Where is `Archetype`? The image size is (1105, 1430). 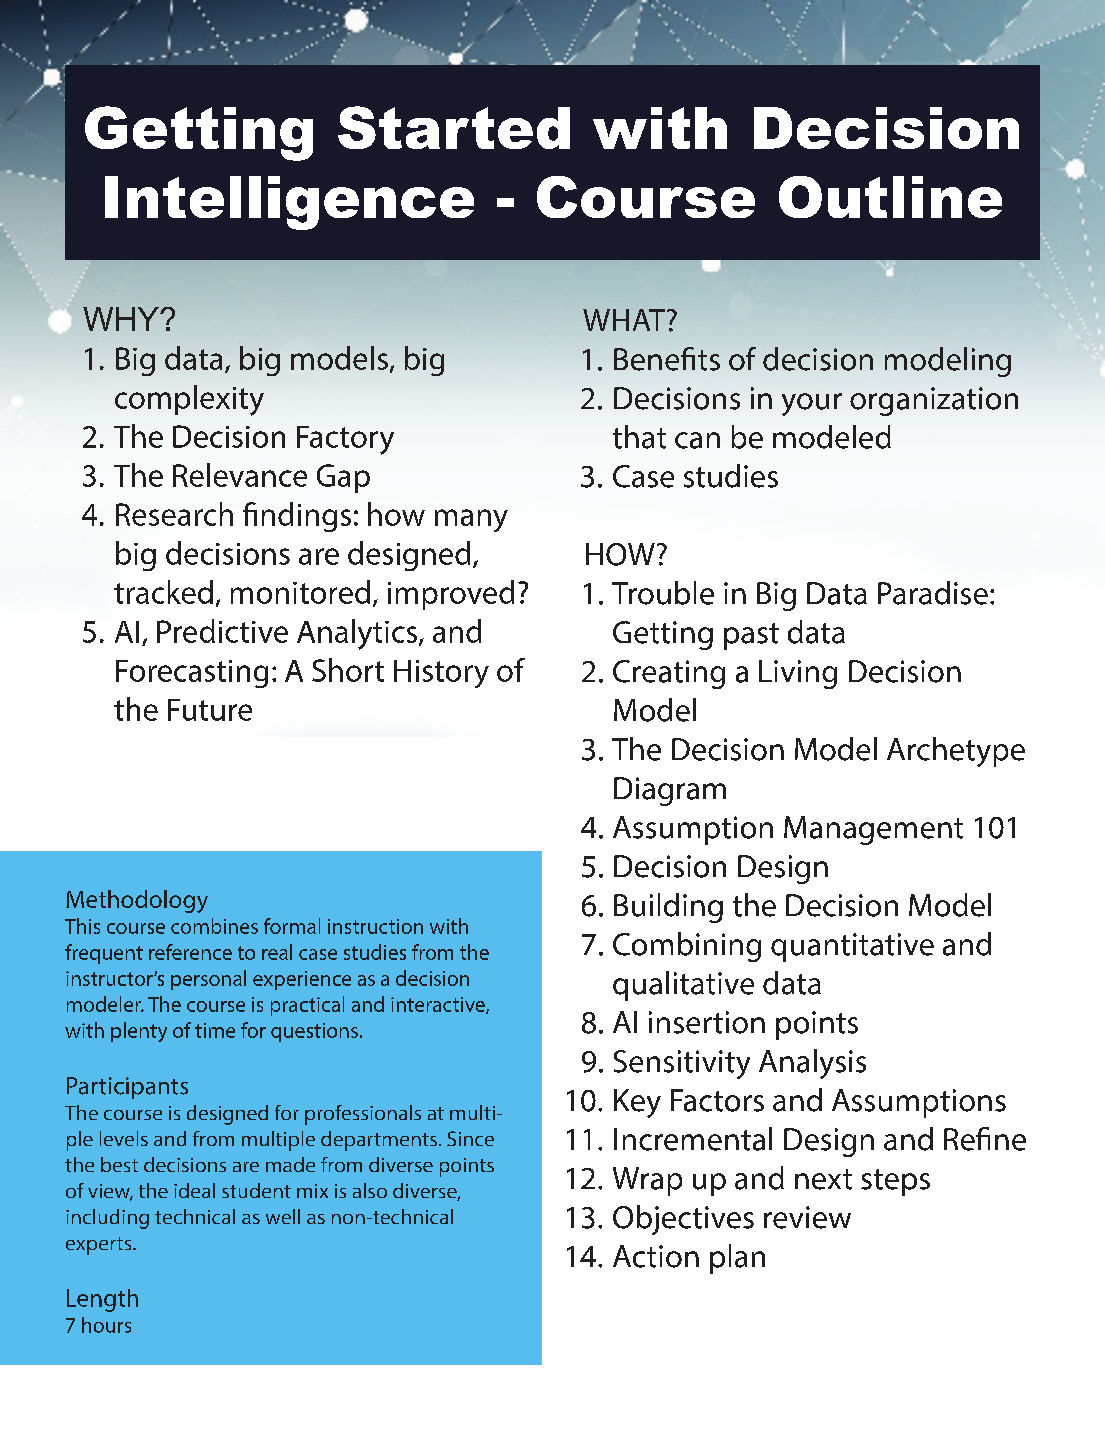
Archetype is located at coordinates (956, 752).
